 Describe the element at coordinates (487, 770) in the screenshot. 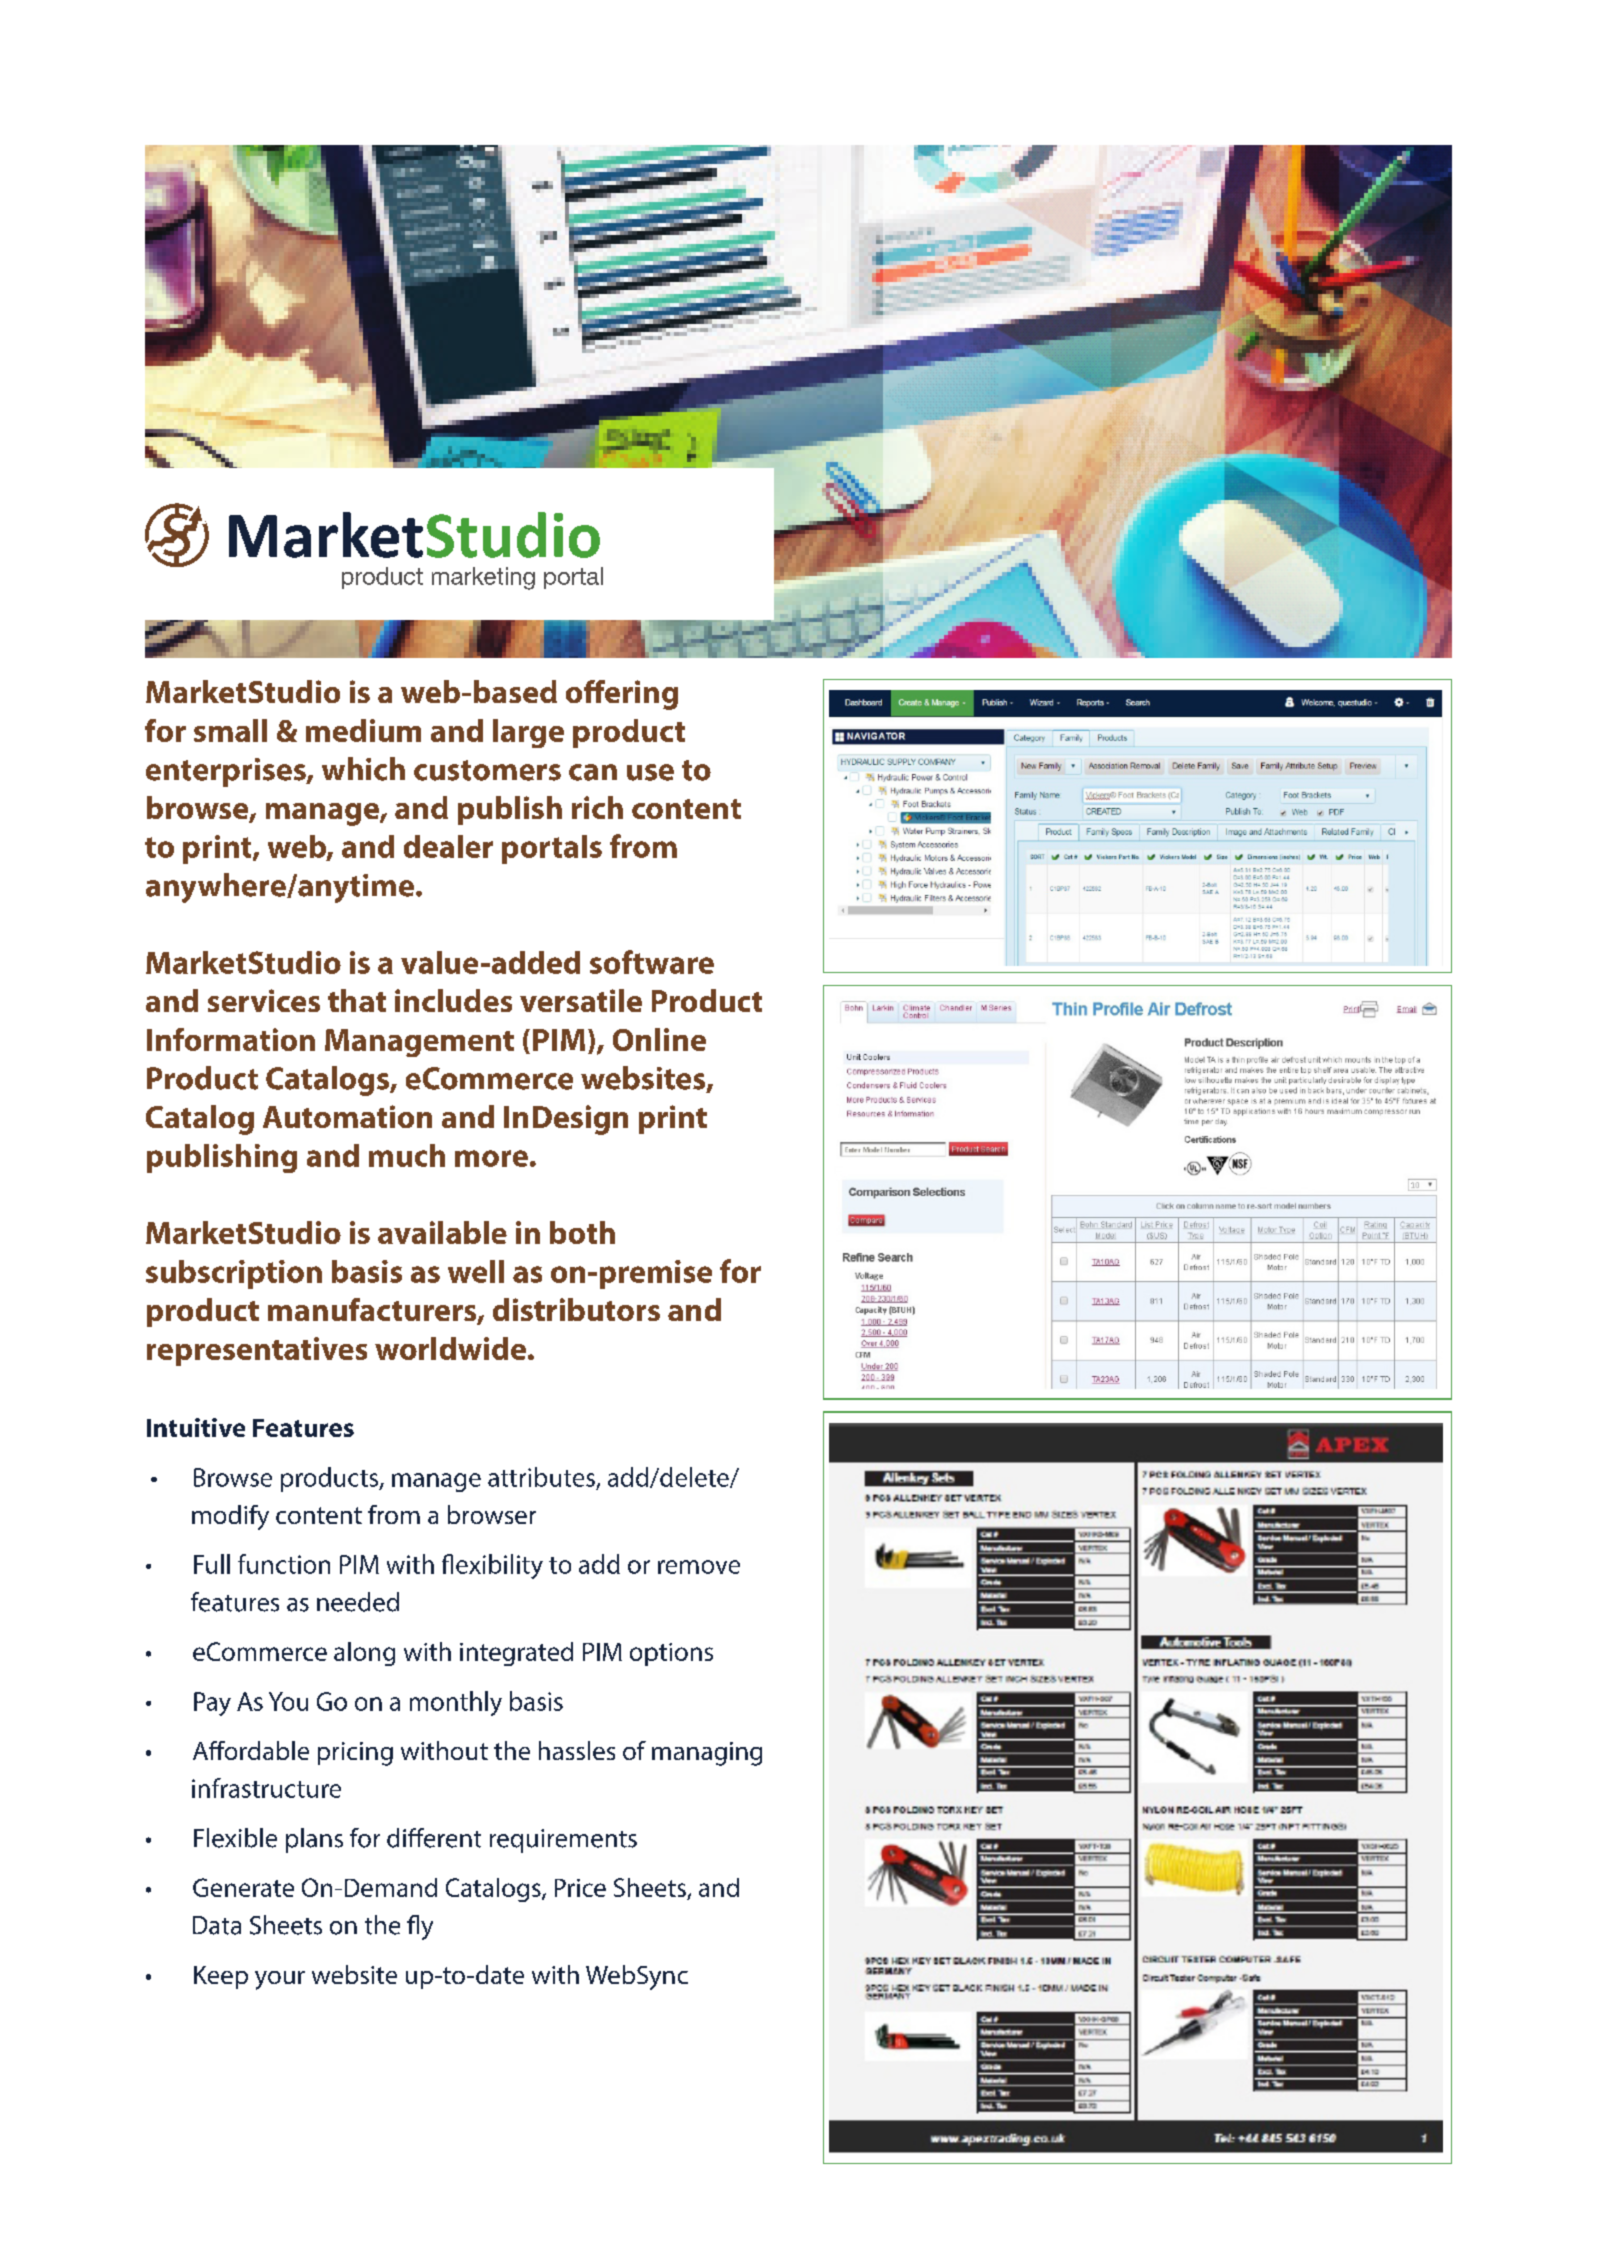

I see `customers` at that location.
